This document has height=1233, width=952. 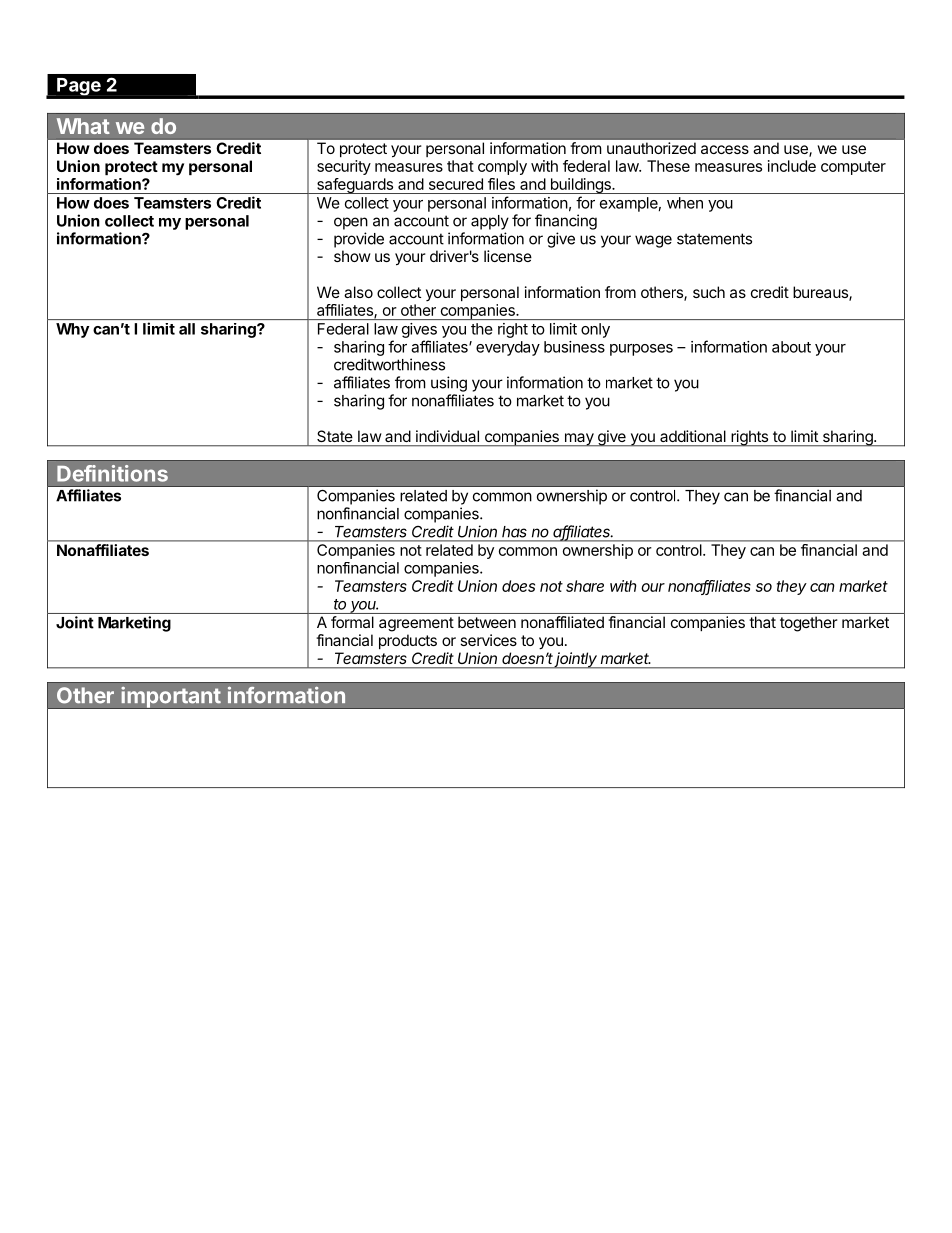 What do you see at coordinates (709, 292) in the document?
I see `such` at bounding box center [709, 292].
